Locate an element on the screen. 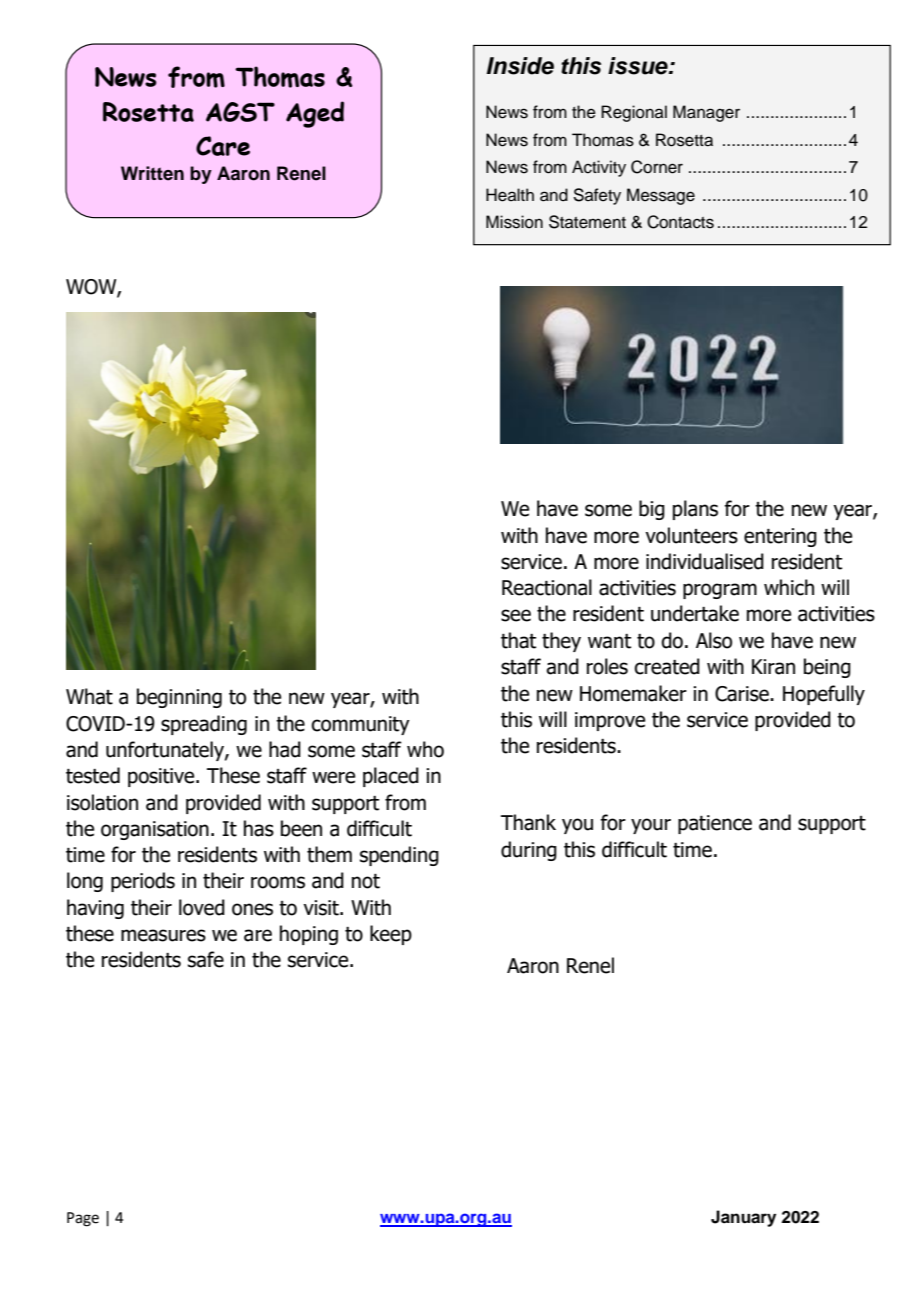  patience is located at coordinates (715, 824).
